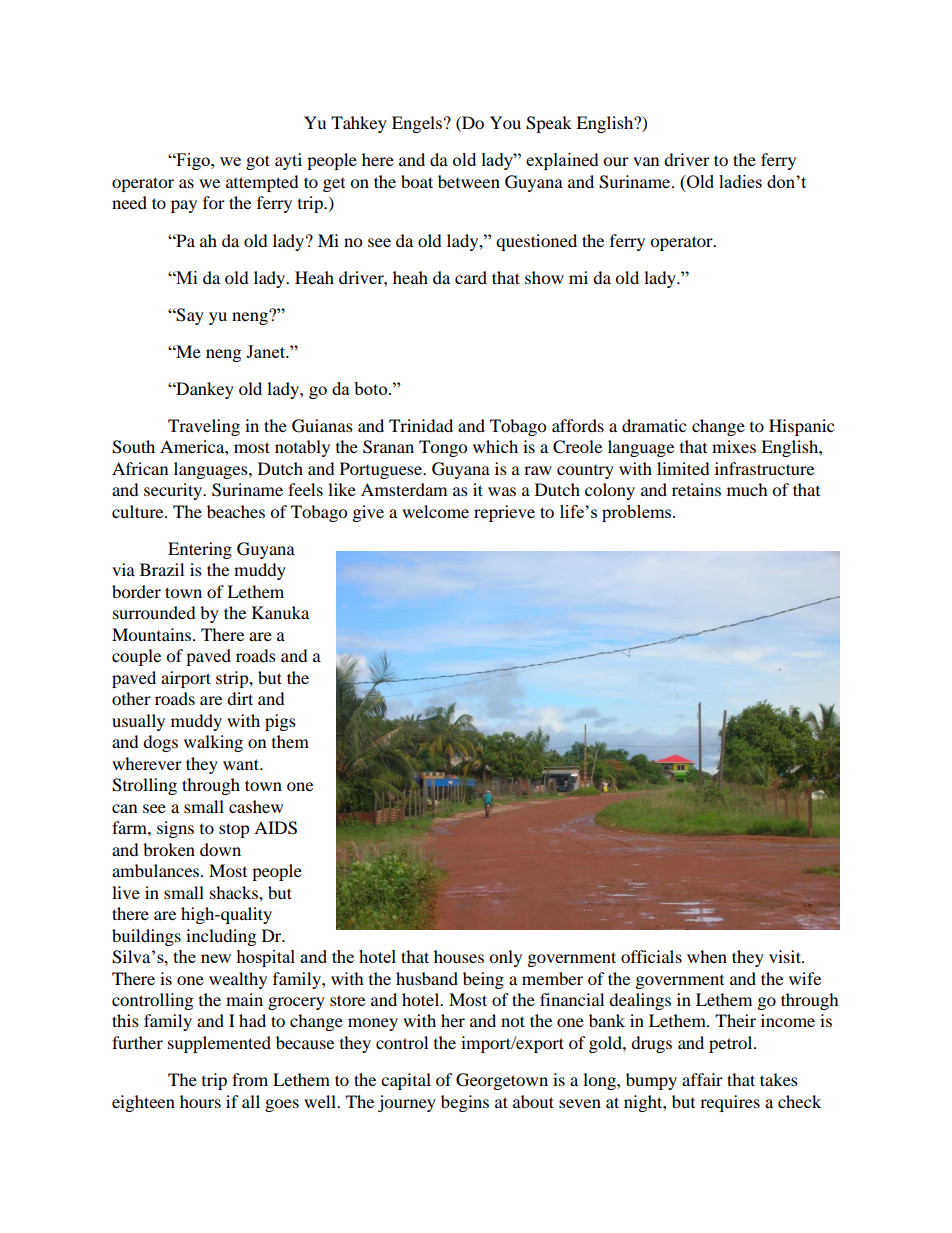  What do you see at coordinates (465, 1103) in the screenshot?
I see `begins` at bounding box center [465, 1103].
